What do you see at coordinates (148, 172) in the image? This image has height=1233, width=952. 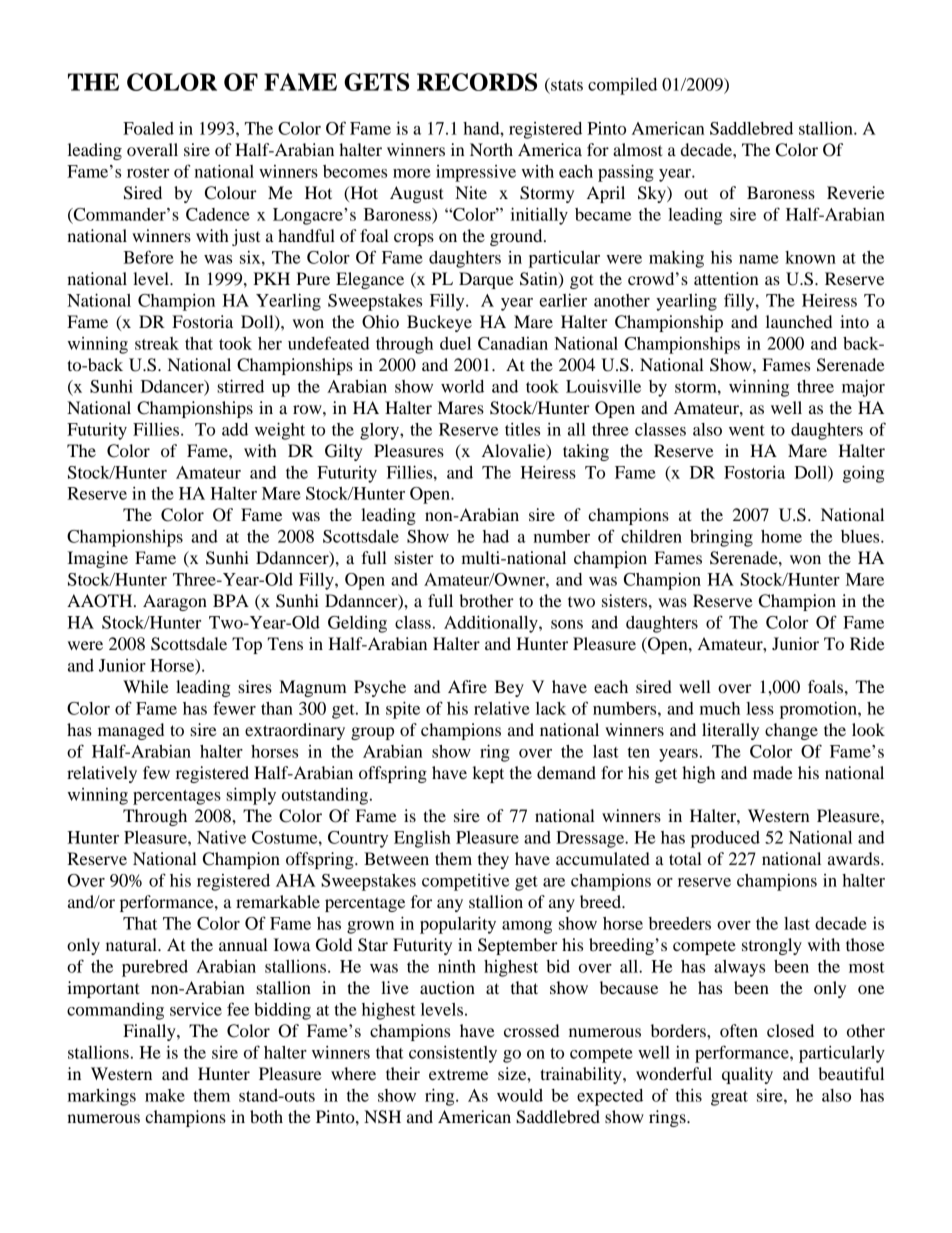 I see `roster` at bounding box center [148, 172].
